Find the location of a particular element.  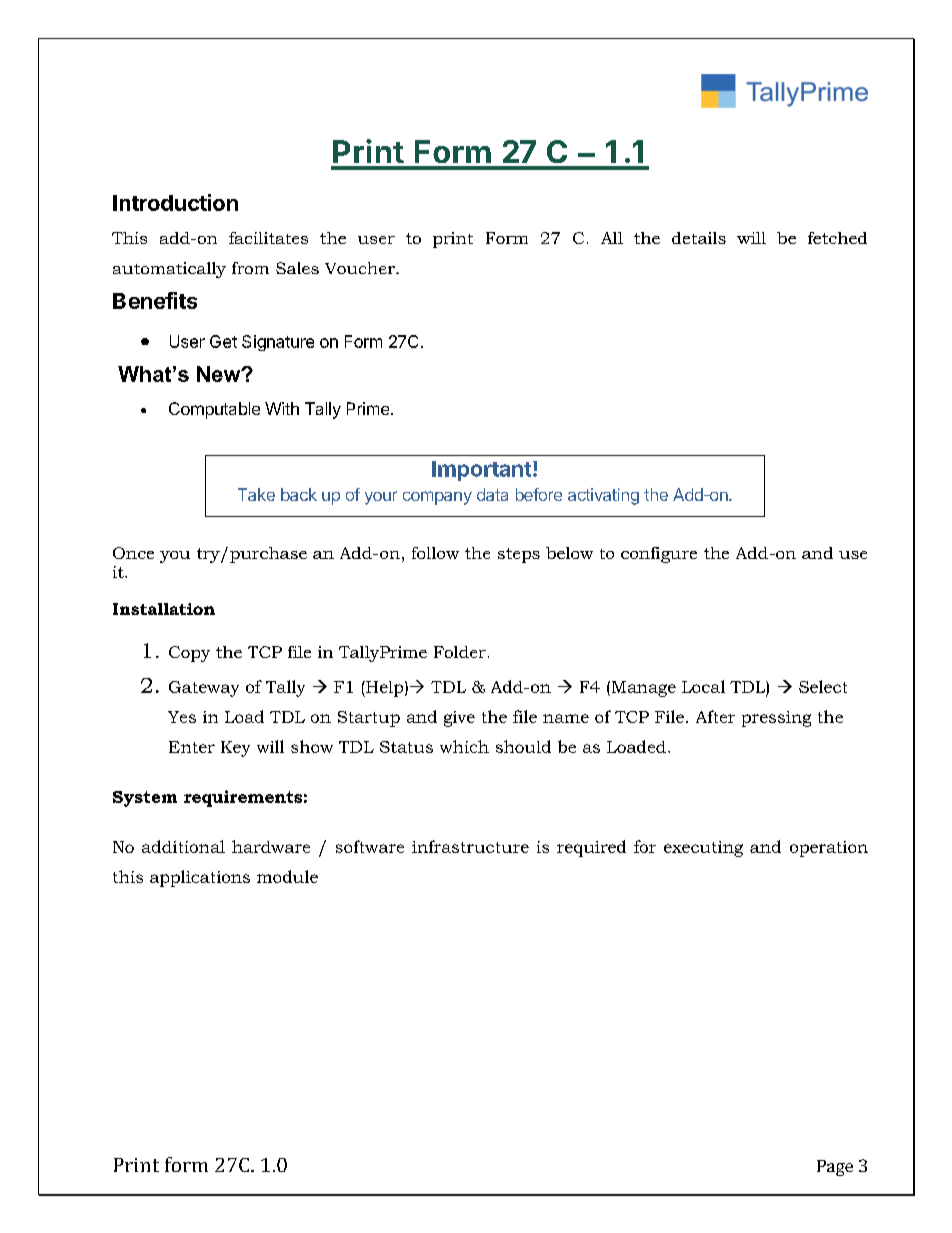

details is located at coordinates (699, 238).
